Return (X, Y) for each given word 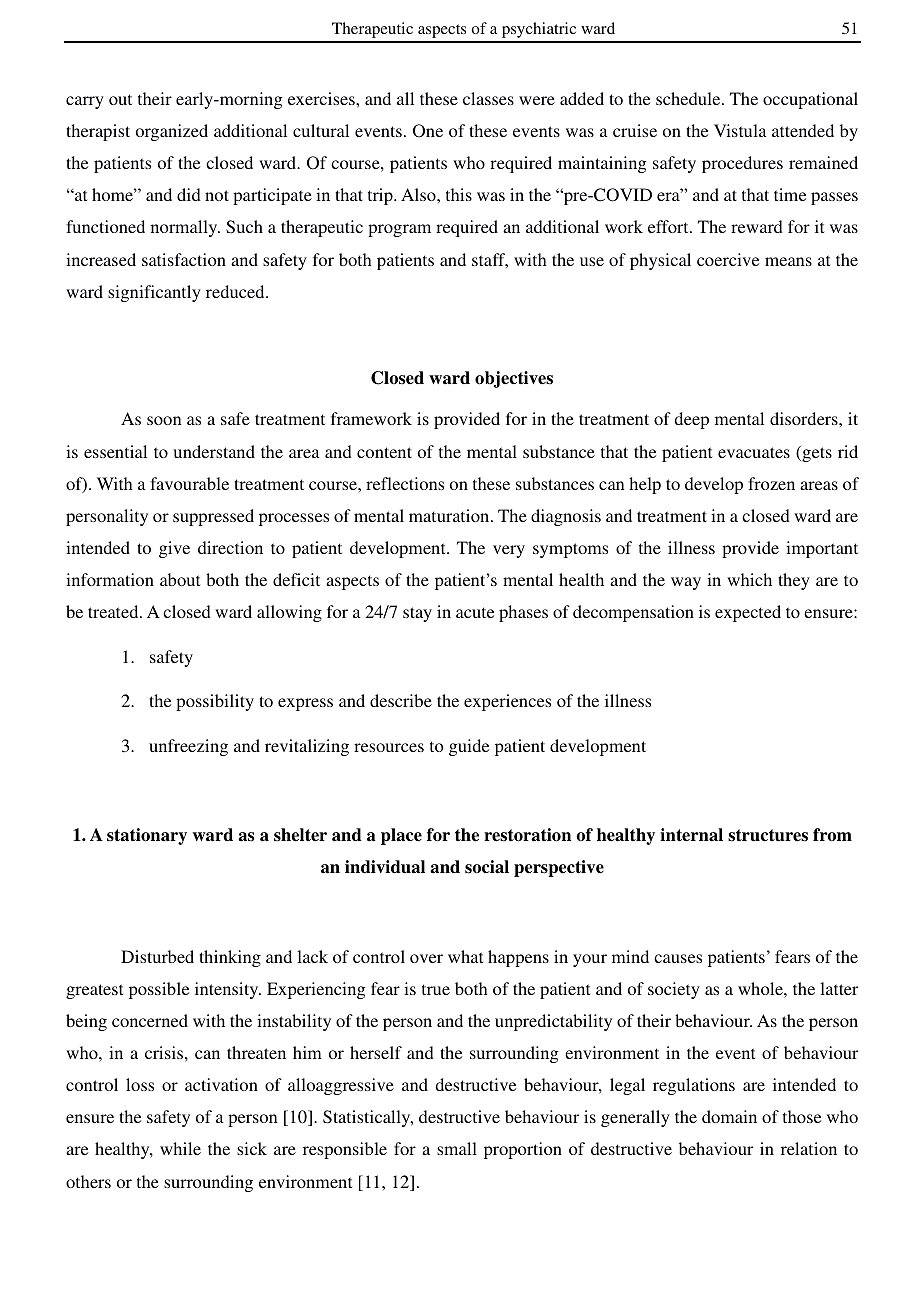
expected (748, 613)
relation (809, 1148)
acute (475, 612)
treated (114, 611)
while (180, 1148)
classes (488, 98)
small (457, 1148)
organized (172, 132)
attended (803, 130)
